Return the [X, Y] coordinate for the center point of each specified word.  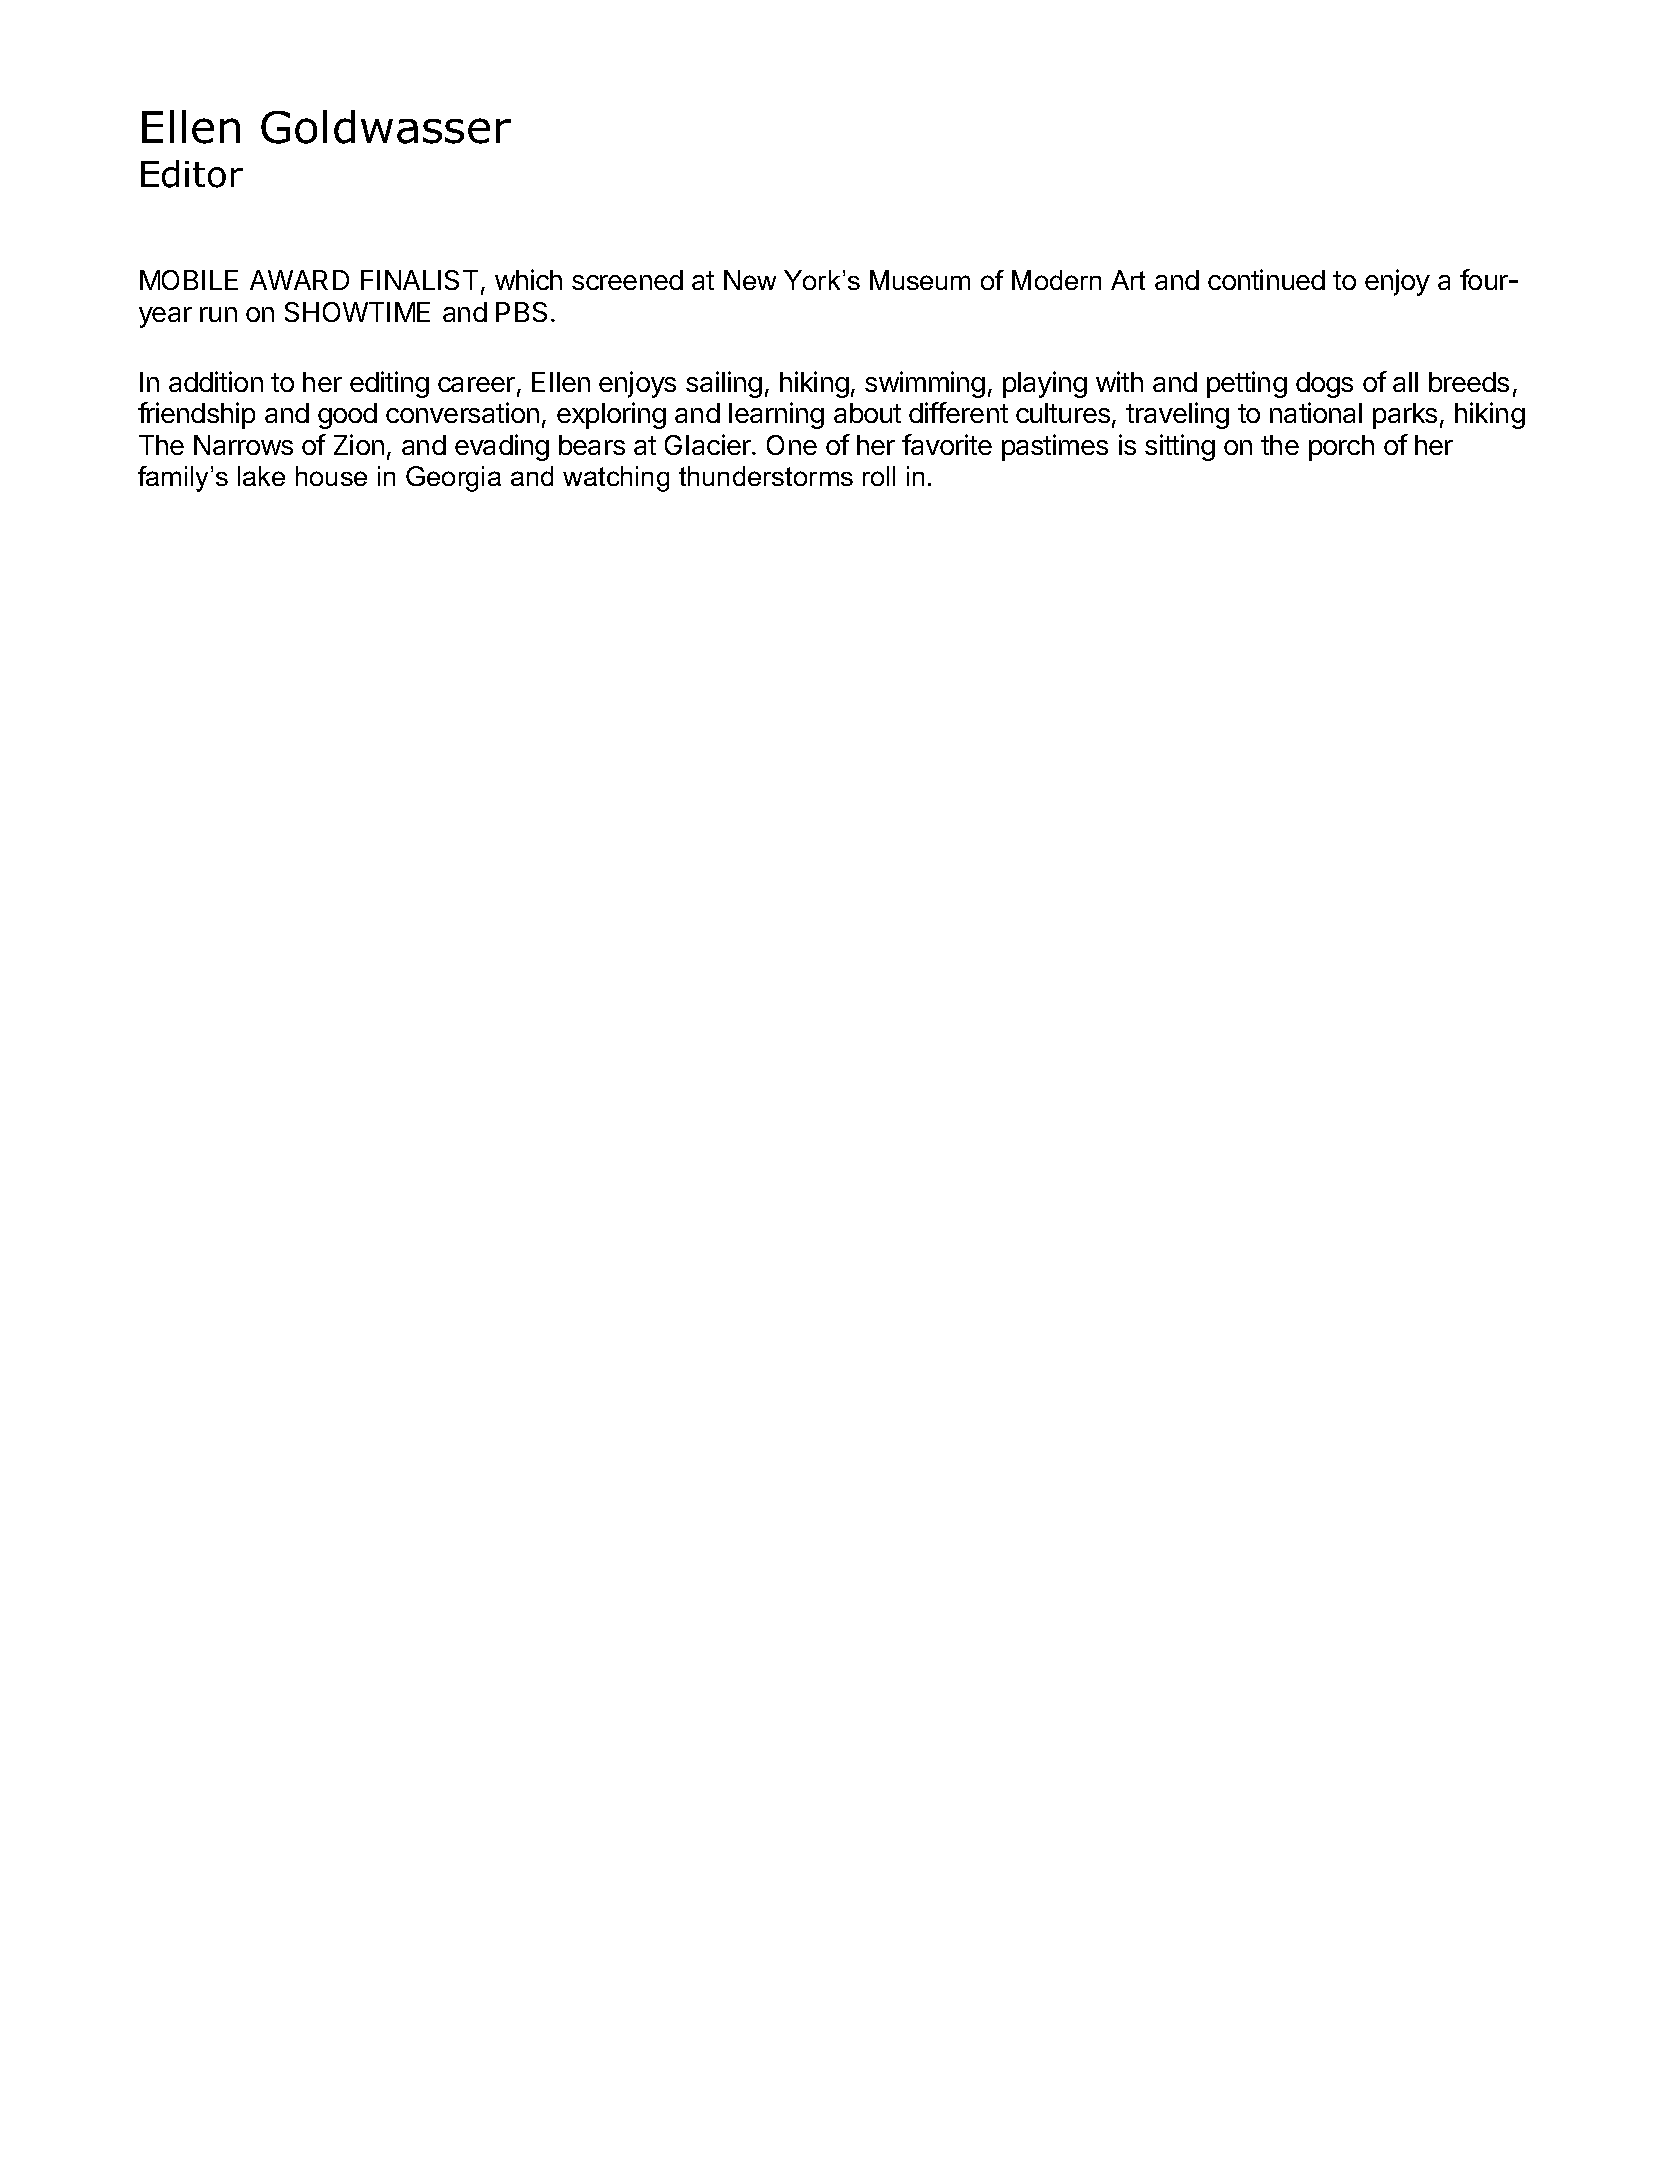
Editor [192, 174]
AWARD [299, 280]
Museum [920, 280]
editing [389, 384]
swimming [925, 384]
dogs [1324, 385]
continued [1266, 279]
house [331, 476]
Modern [1056, 280]
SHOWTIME [357, 312]
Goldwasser [386, 127]
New [750, 280]
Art [1128, 280]
